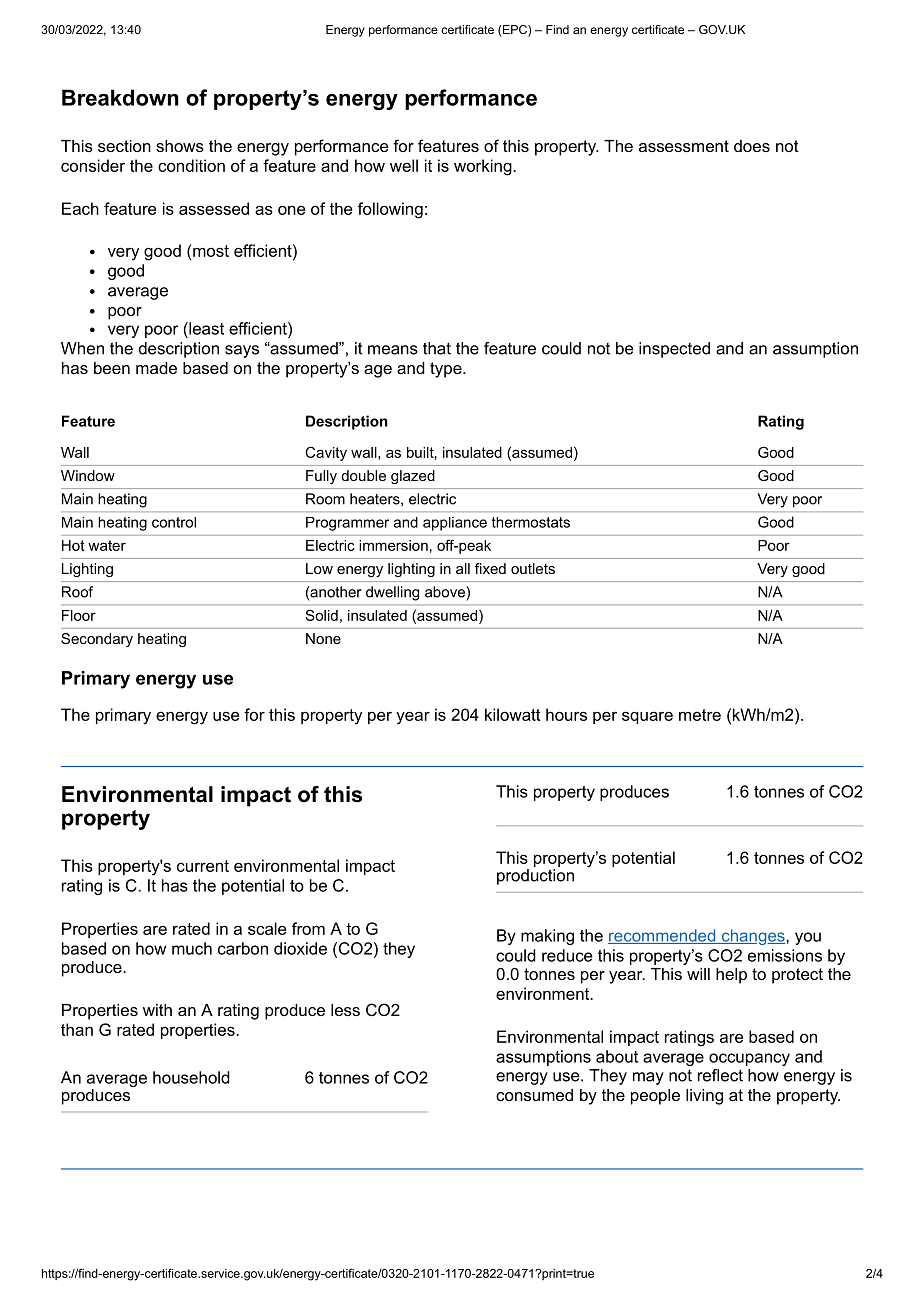 The width and height of the screenshot is (924, 1304). Describe the element at coordinates (180, 146) in the screenshot. I see `shows` at that location.
